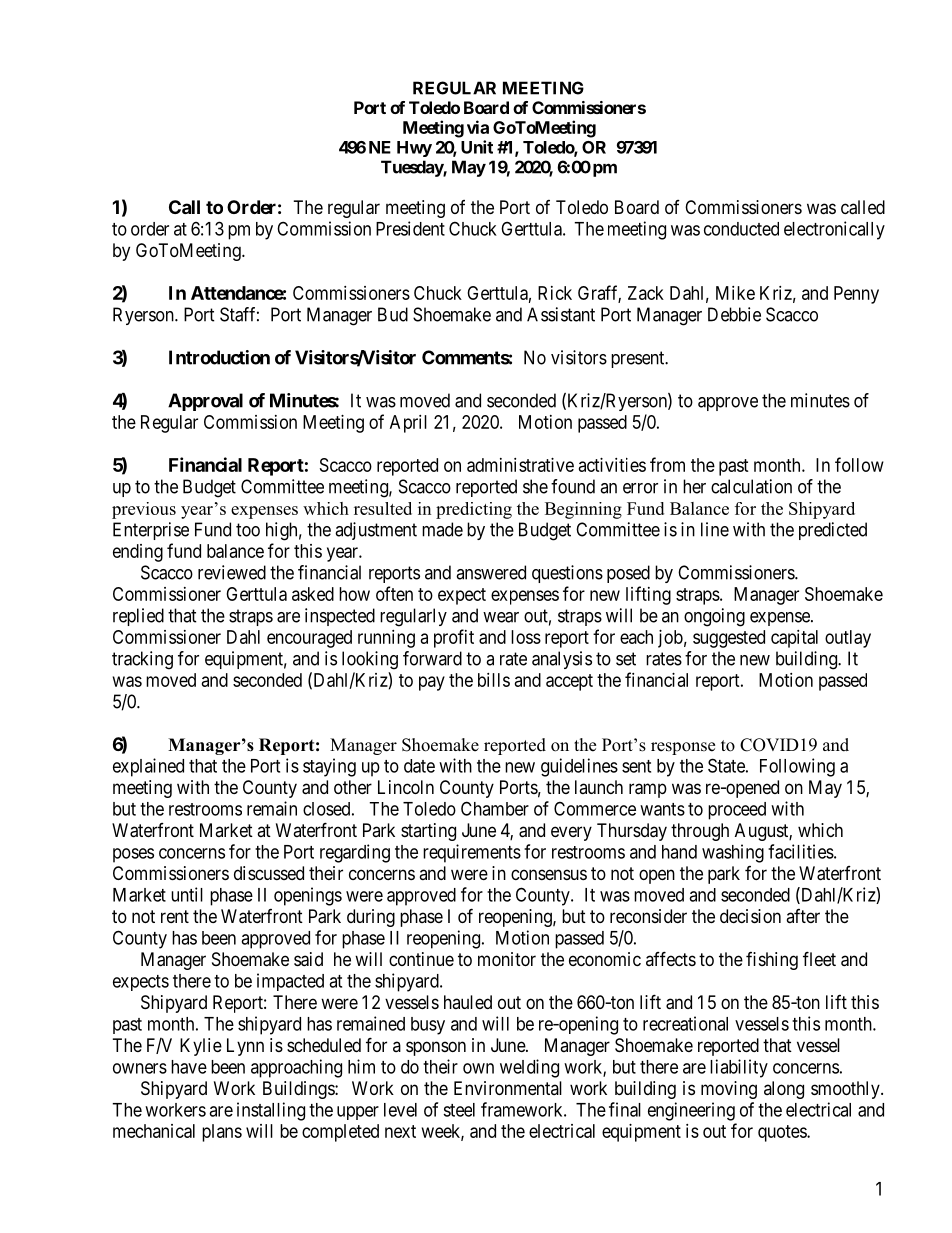 The height and width of the screenshot is (1233, 952). I want to click on conducted, so click(741, 229).
